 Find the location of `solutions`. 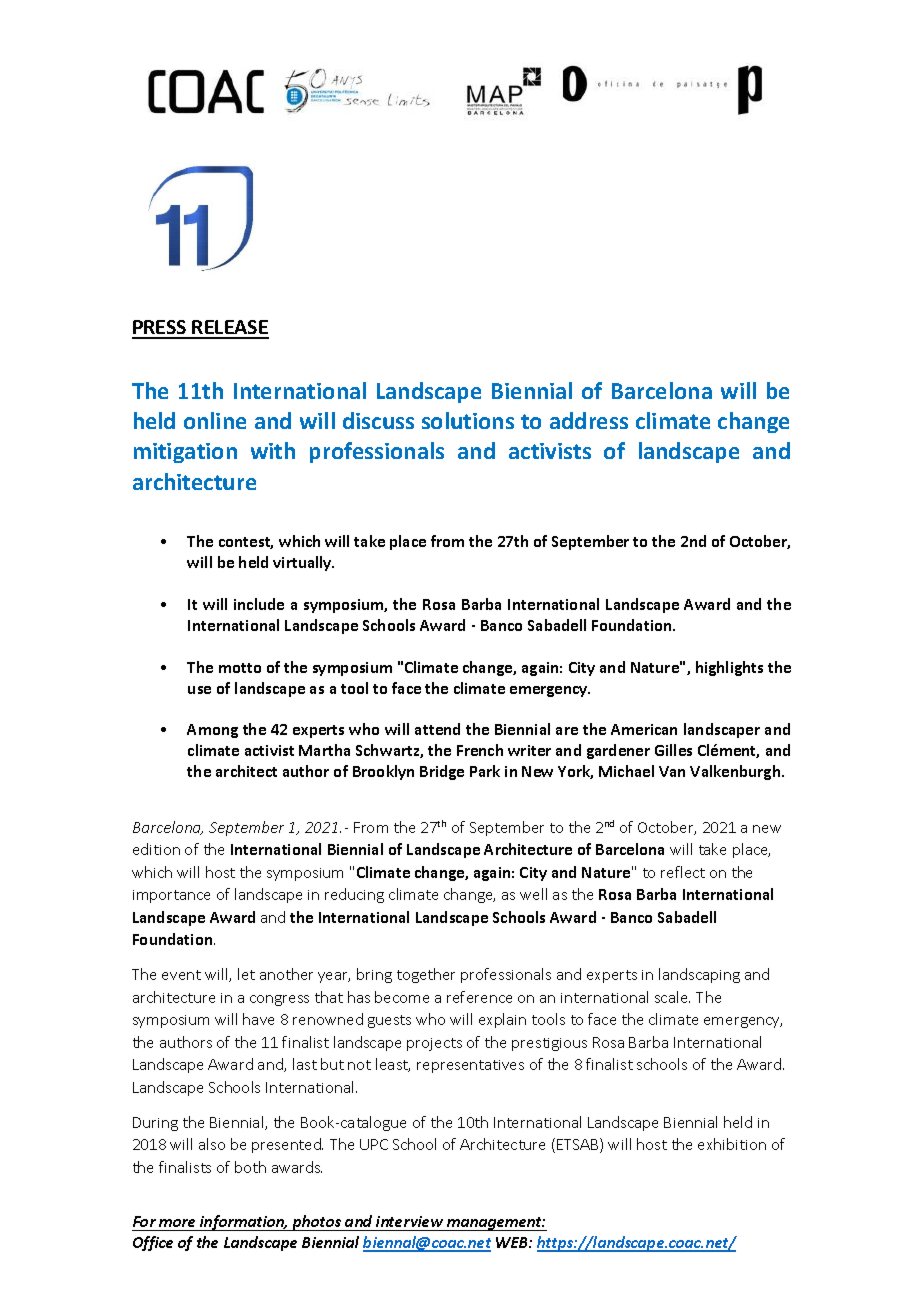

solutions is located at coordinates (468, 420).
